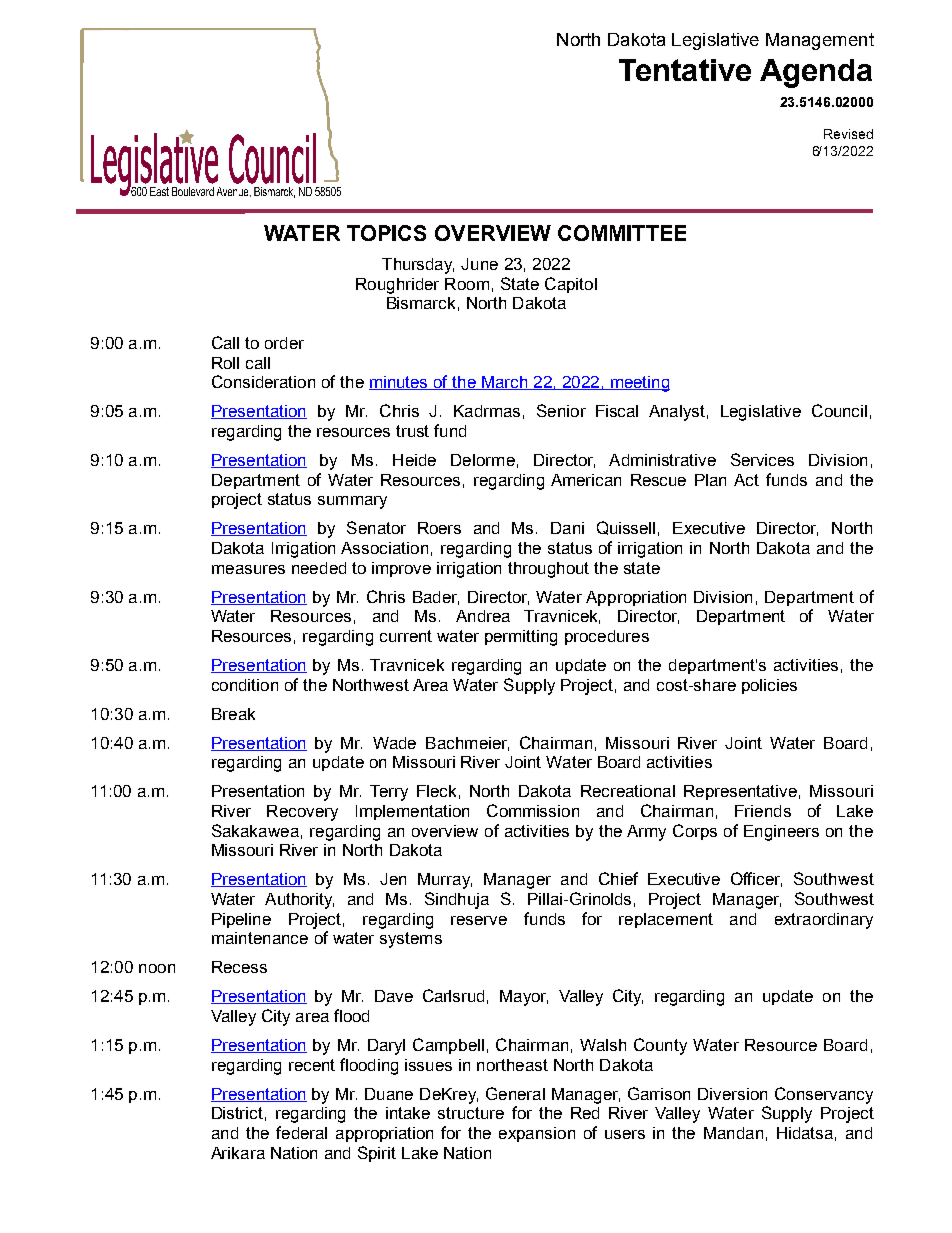 The image size is (952, 1233). What do you see at coordinates (386, 233) in the screenshot?
I see `TOPICS` at bounding box center [386, 233].
